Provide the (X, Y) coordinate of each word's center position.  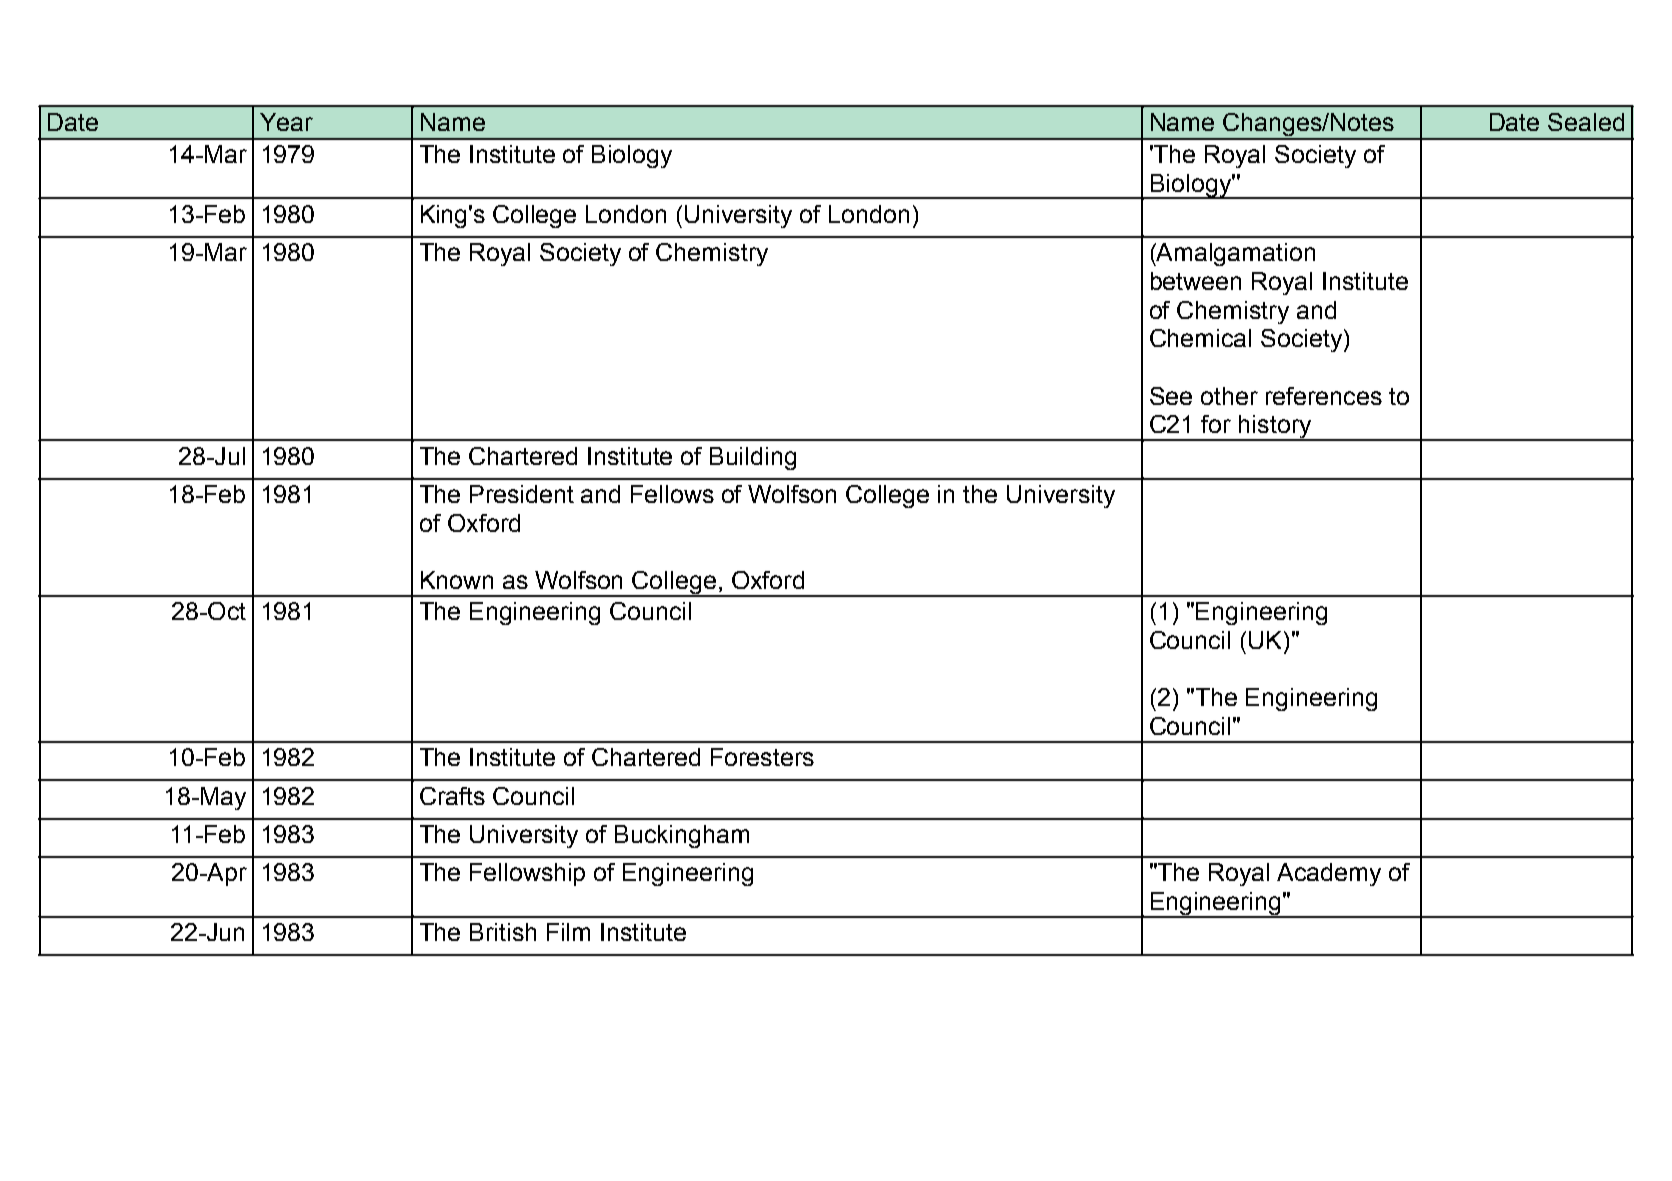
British (503, 932)
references (1324, 396)
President (522, 494)
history (1275, 428)
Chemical (1200, 338)
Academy (1329, 874)
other (1229, 396)
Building (753, 458)
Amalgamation (1235, 254)
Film (568, 932)
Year (286, 122)
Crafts (452, 796)
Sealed (1586, 122)
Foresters (762, 757)
